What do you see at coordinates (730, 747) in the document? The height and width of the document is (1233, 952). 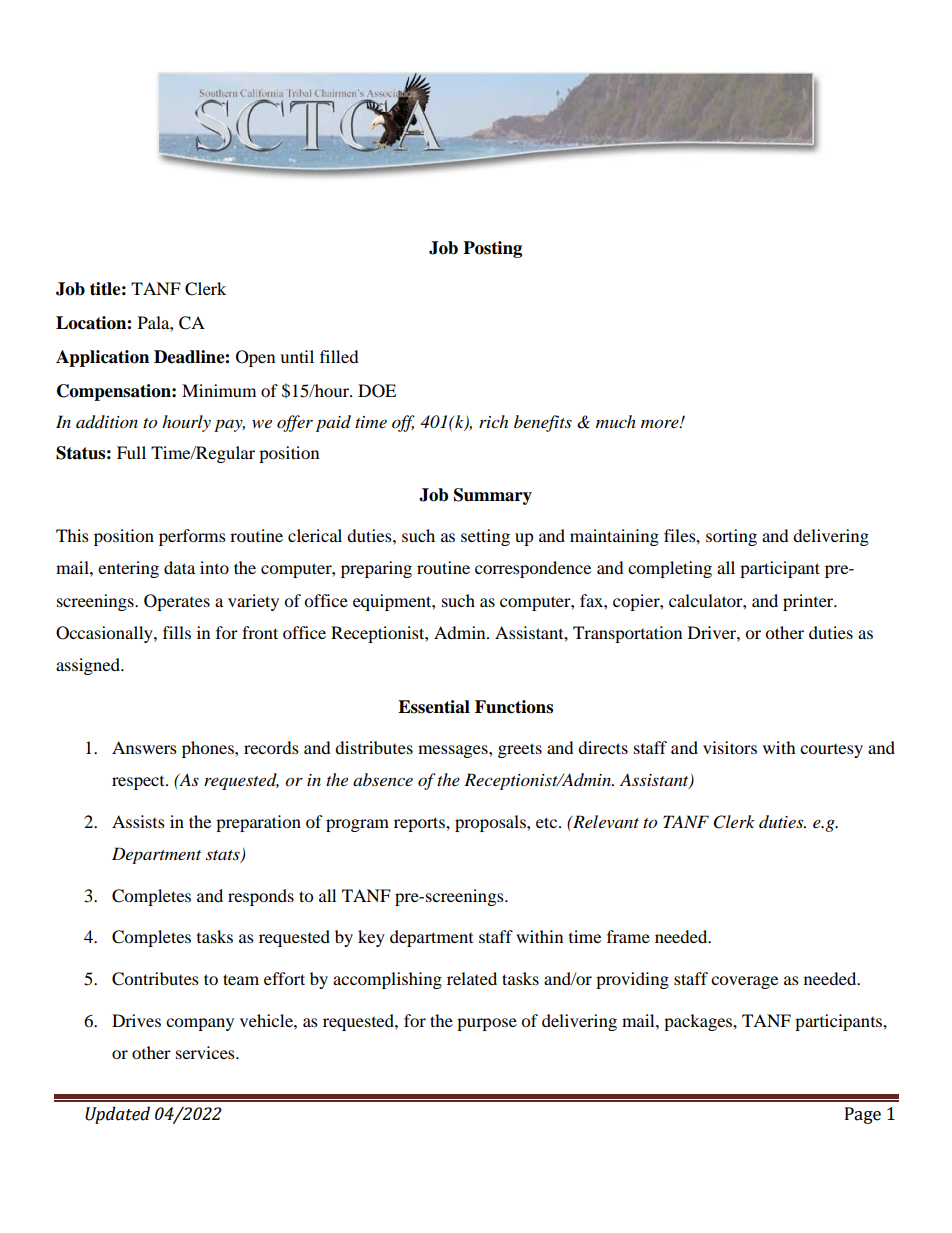 I see `visitors` at bounding box center [730, 747].
